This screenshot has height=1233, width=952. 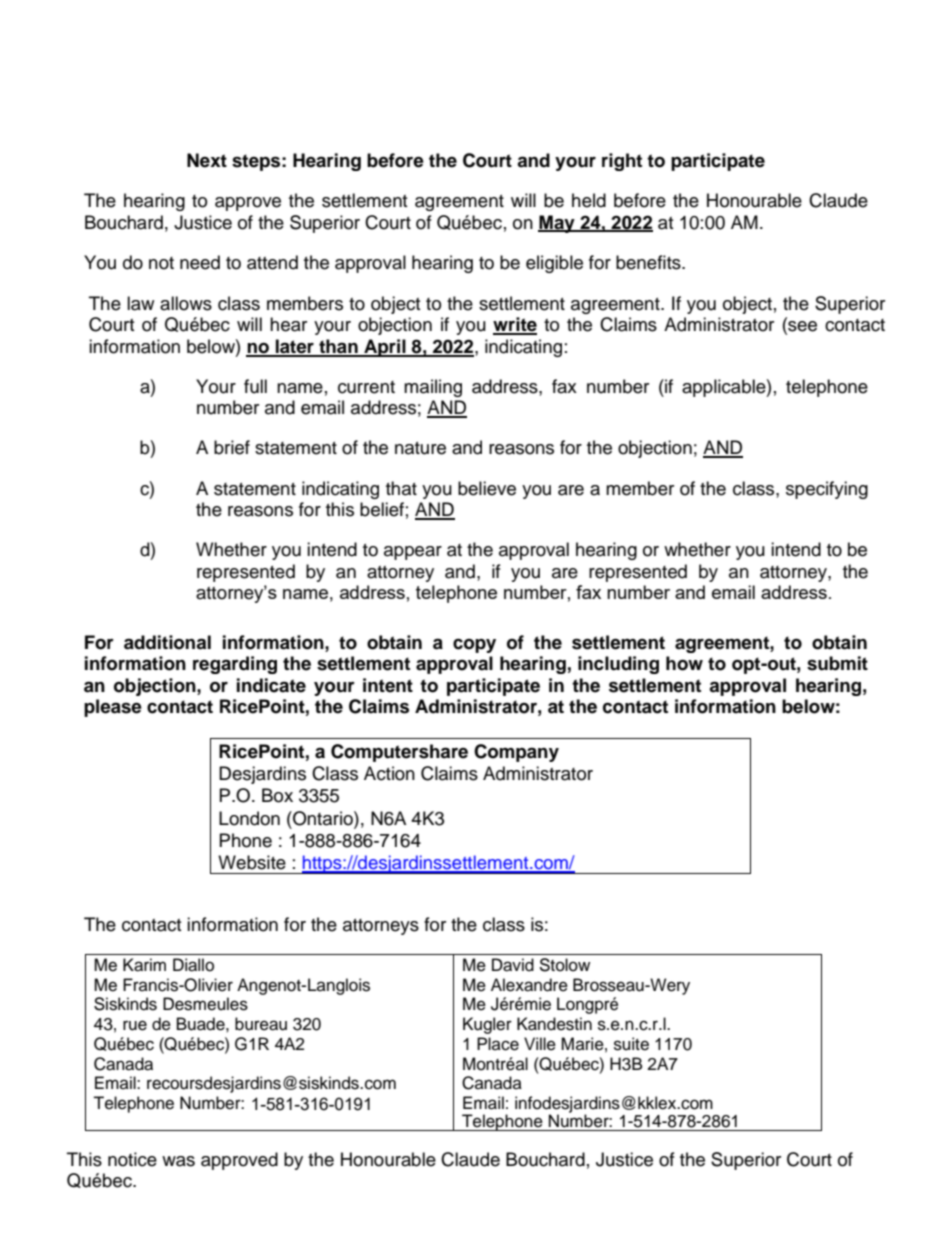 What do you see at coordinates (557, 224) in the screenshot?
I see `May` at bounding box center [557, 224].
